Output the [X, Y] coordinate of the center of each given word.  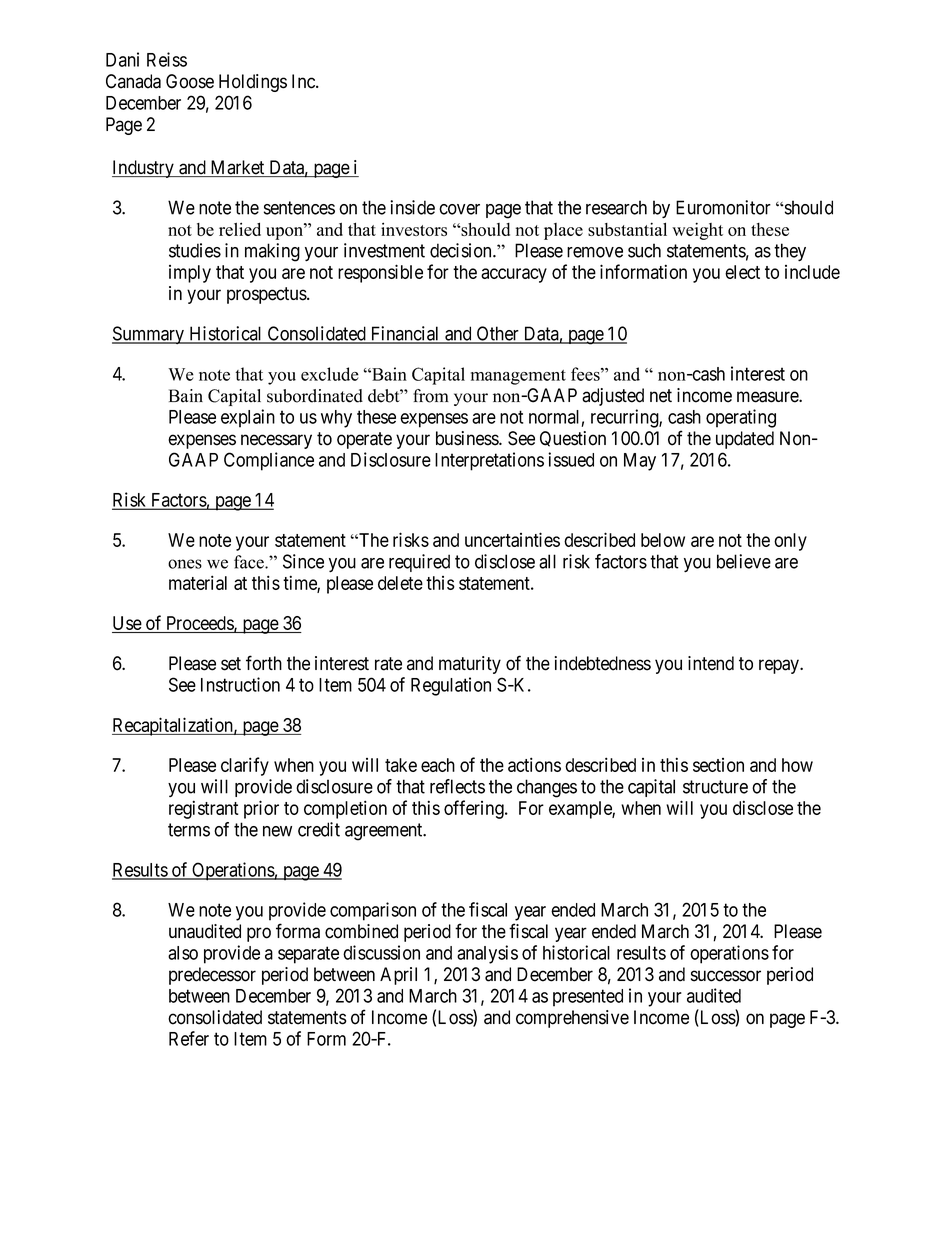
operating [741, 418]
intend [711, 663]
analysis [487, 954]
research [616, 207]
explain [248, 418]
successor [726, 976]
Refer [189, 1038]
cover [459, 209]
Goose [190, 81]
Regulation [451, 686]
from [431, 396]
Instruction [240, 684]
